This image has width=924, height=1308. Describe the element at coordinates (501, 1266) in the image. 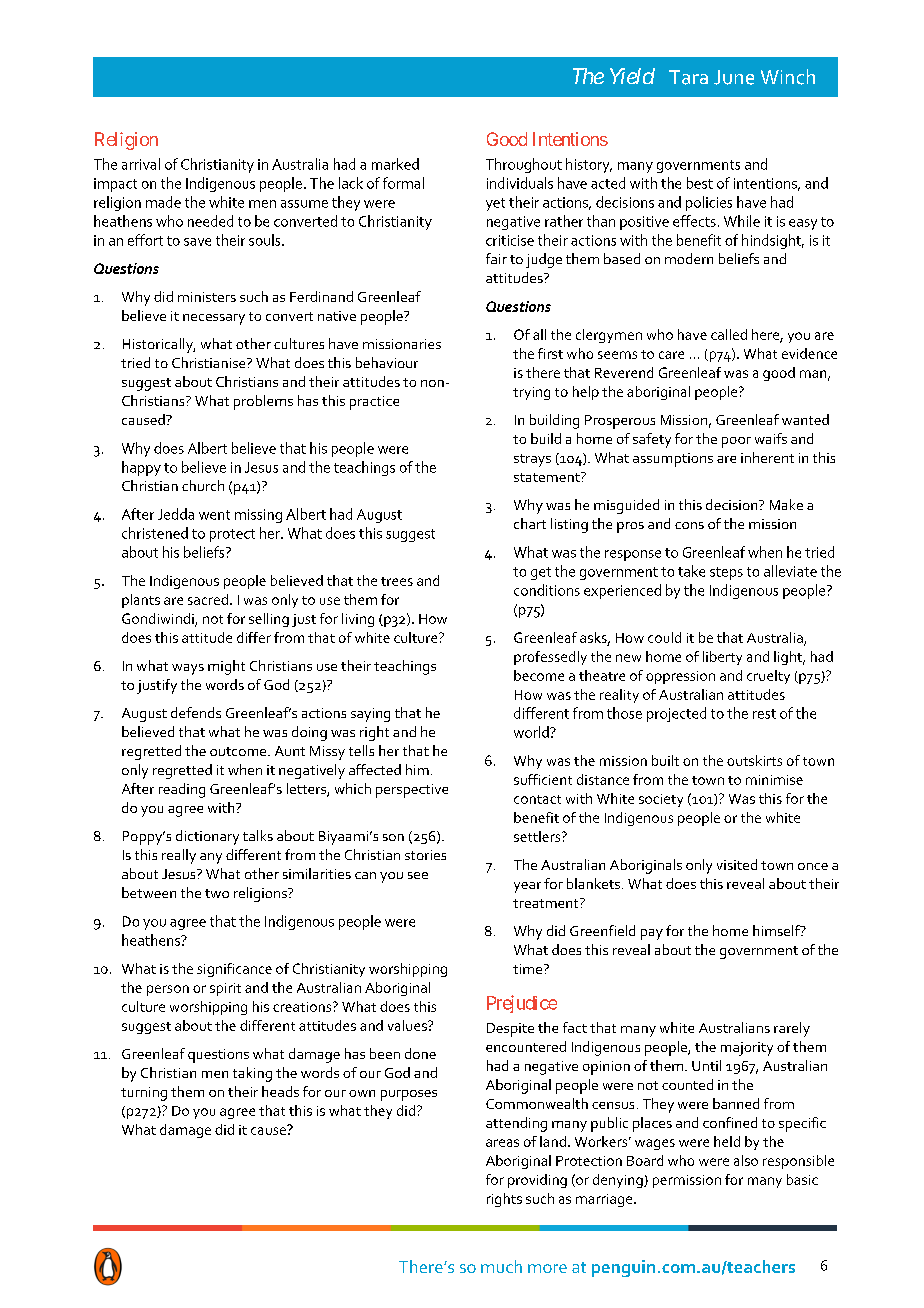

I see `much` at that location.
